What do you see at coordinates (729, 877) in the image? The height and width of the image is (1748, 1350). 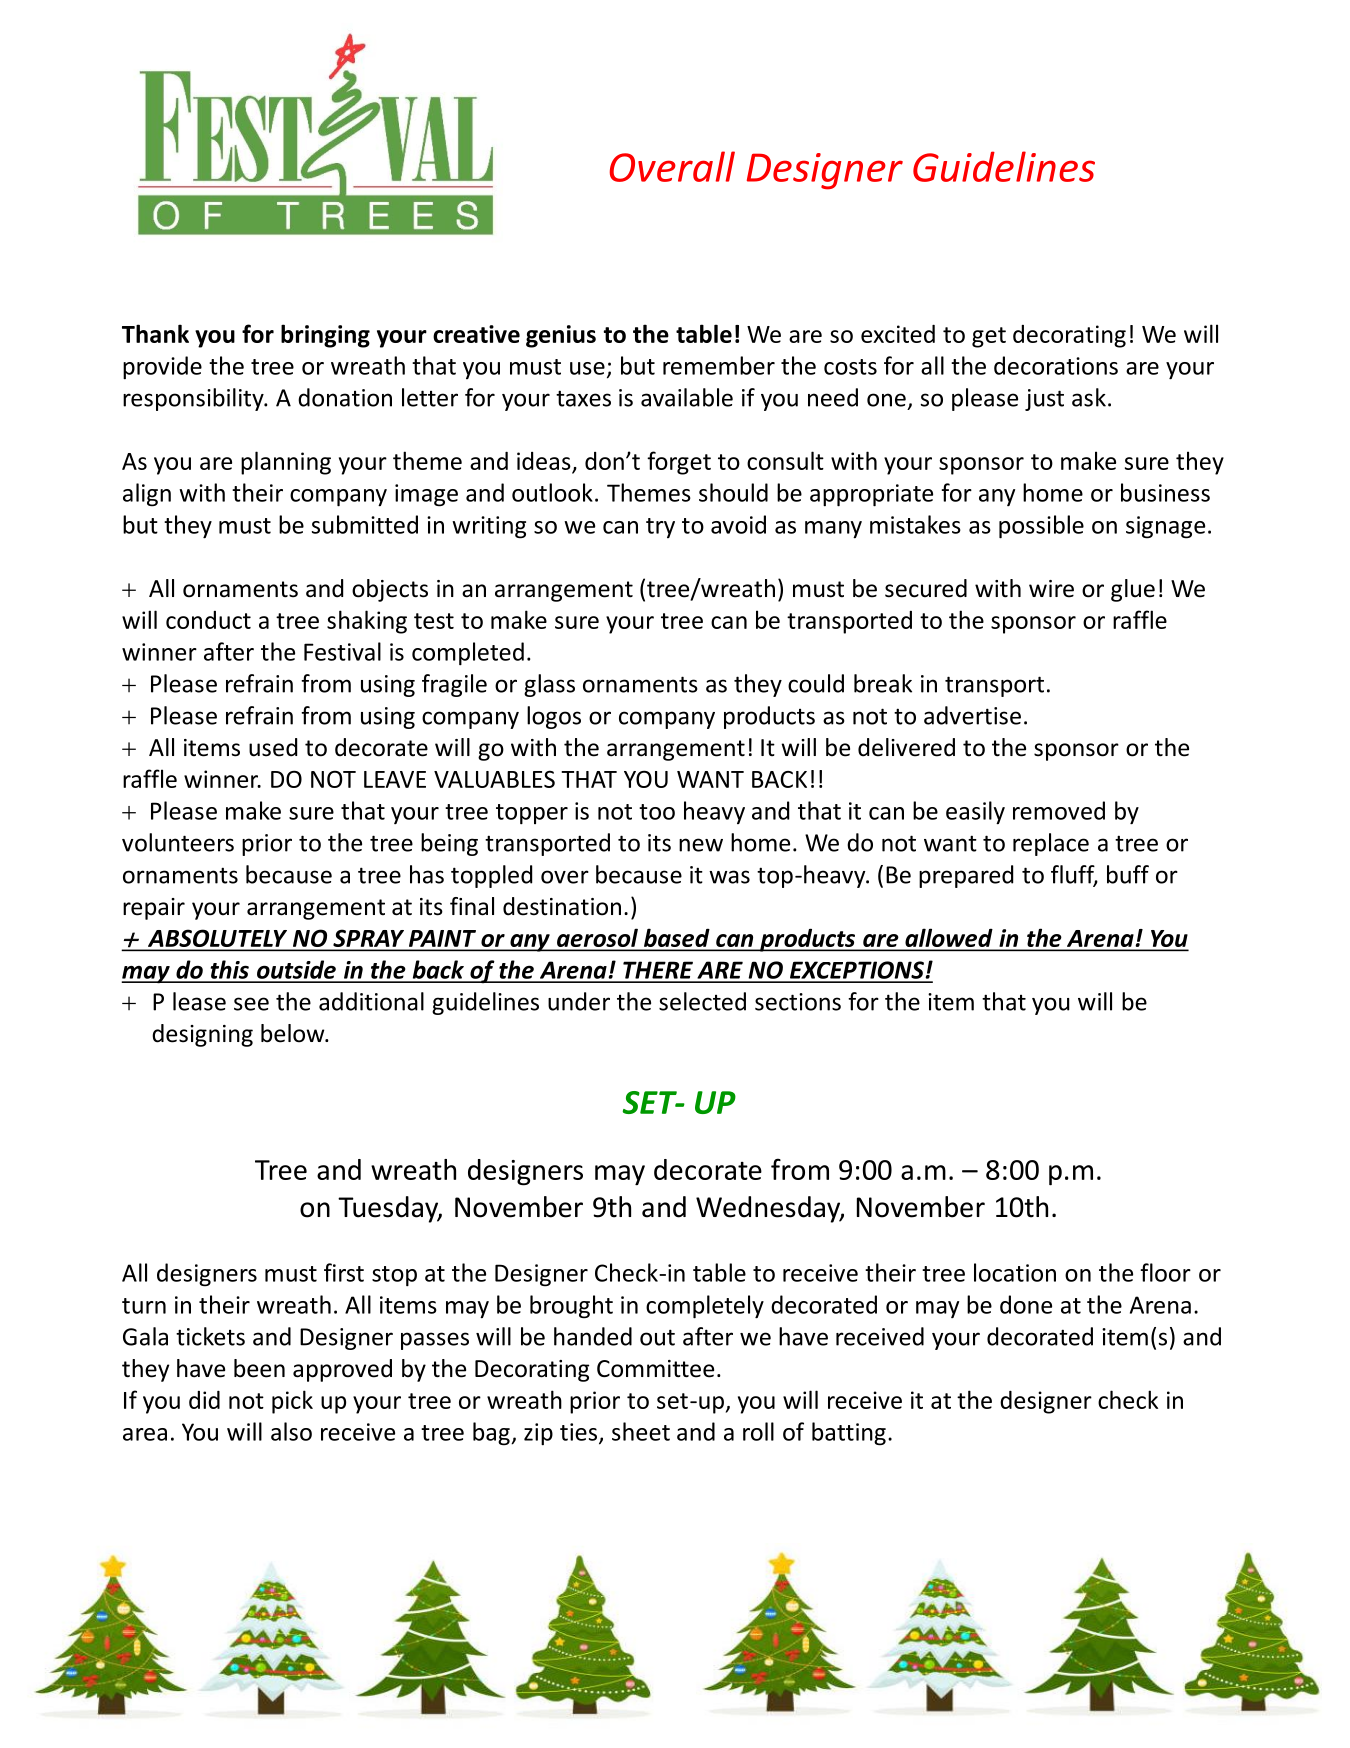 I see `was` at bounding box center [729, 877].
